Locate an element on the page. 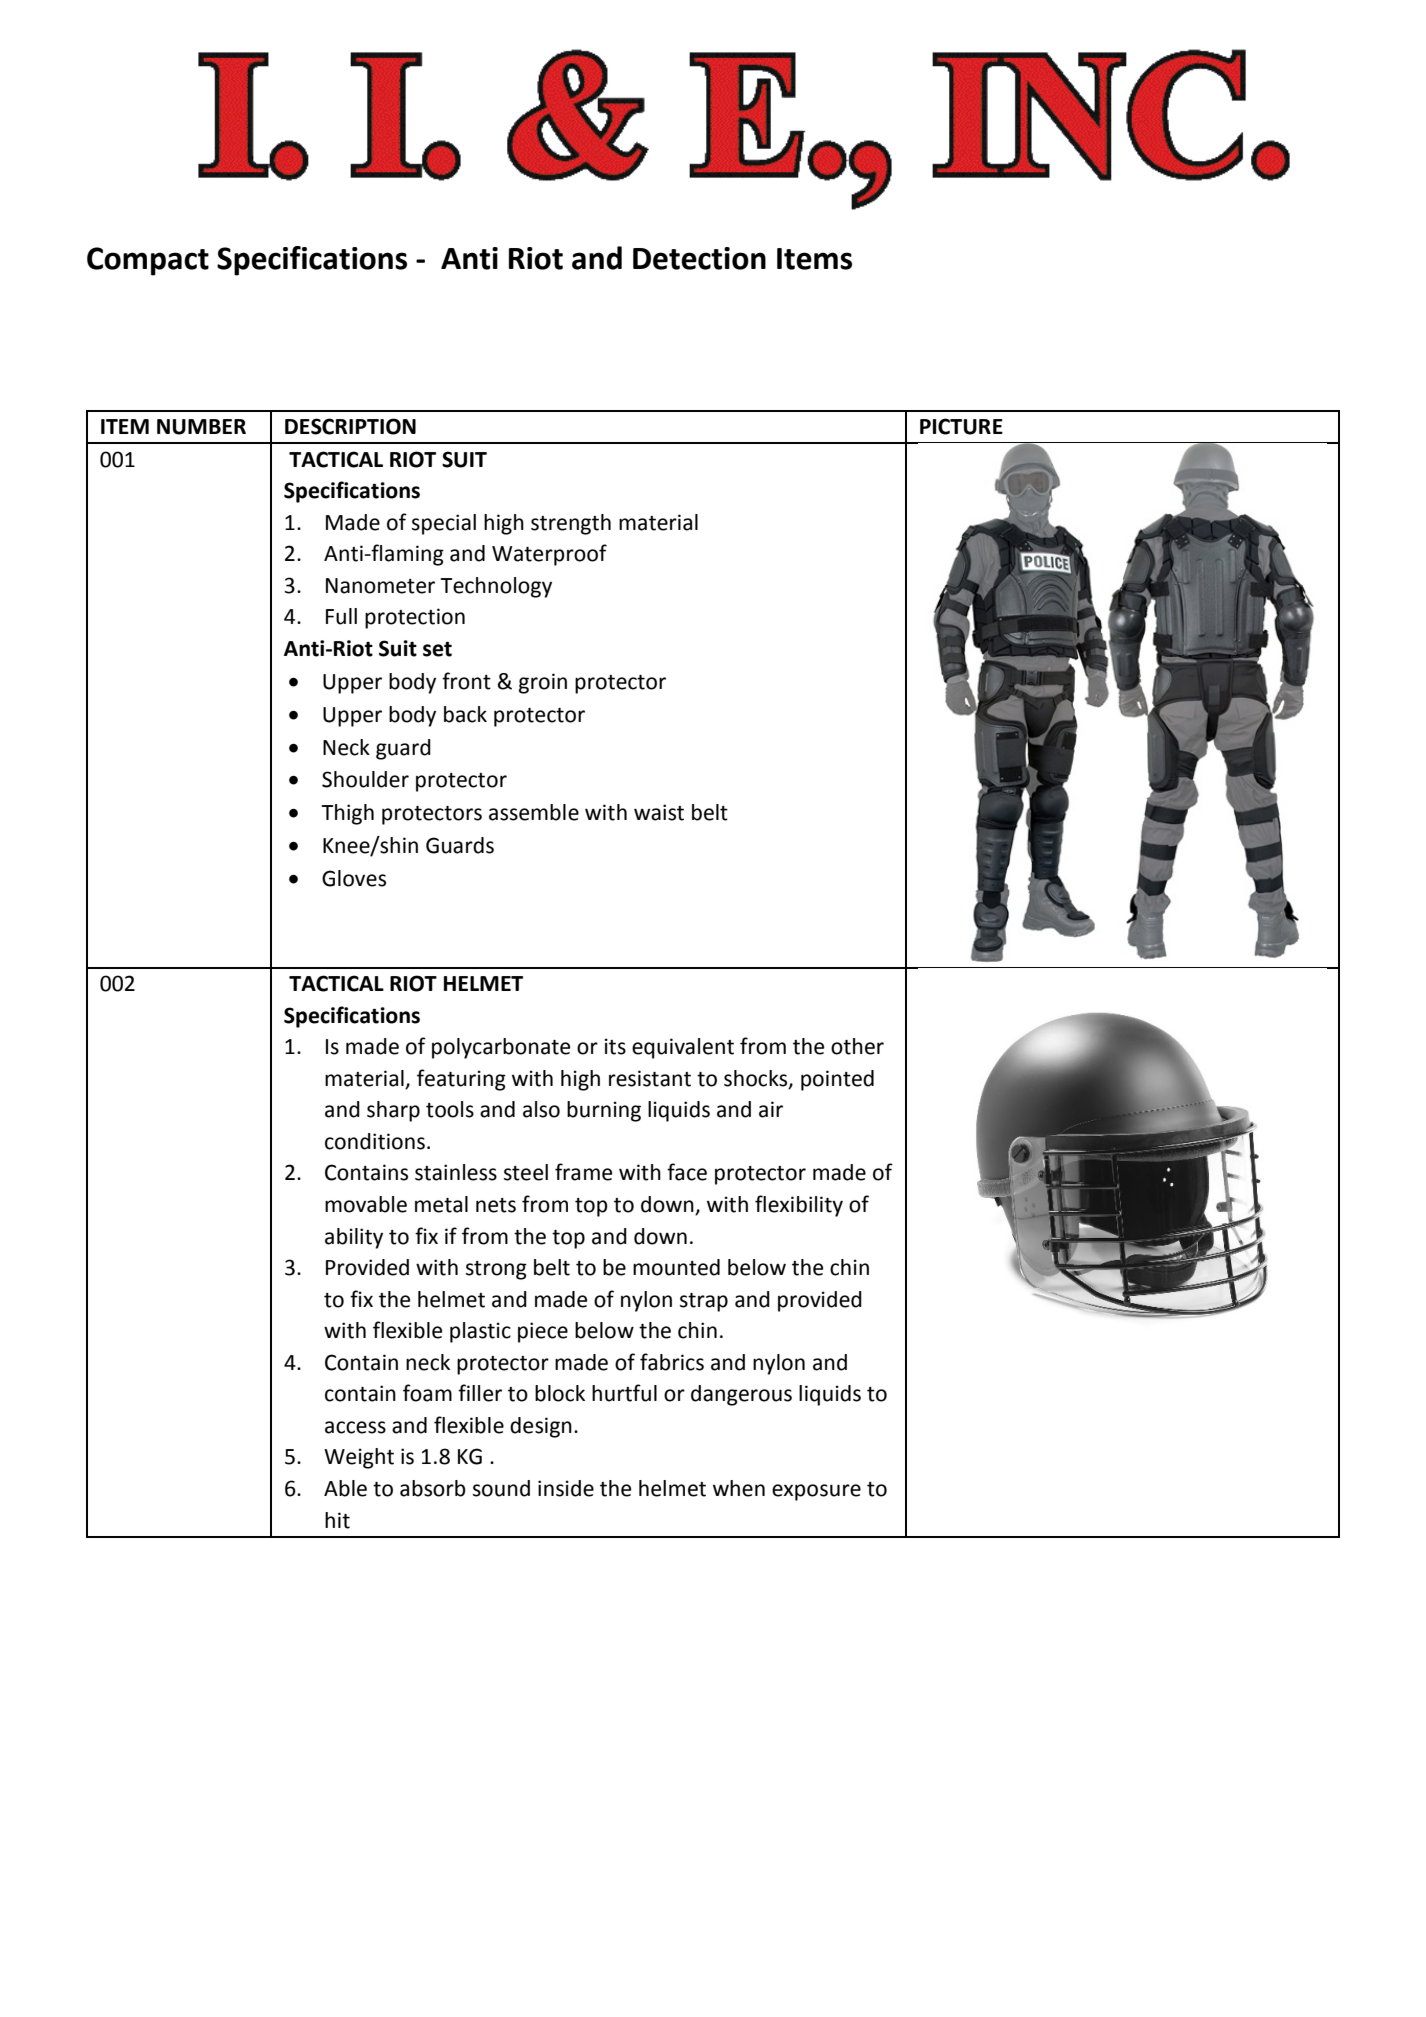  also is located at coordinates (541, 1109).
